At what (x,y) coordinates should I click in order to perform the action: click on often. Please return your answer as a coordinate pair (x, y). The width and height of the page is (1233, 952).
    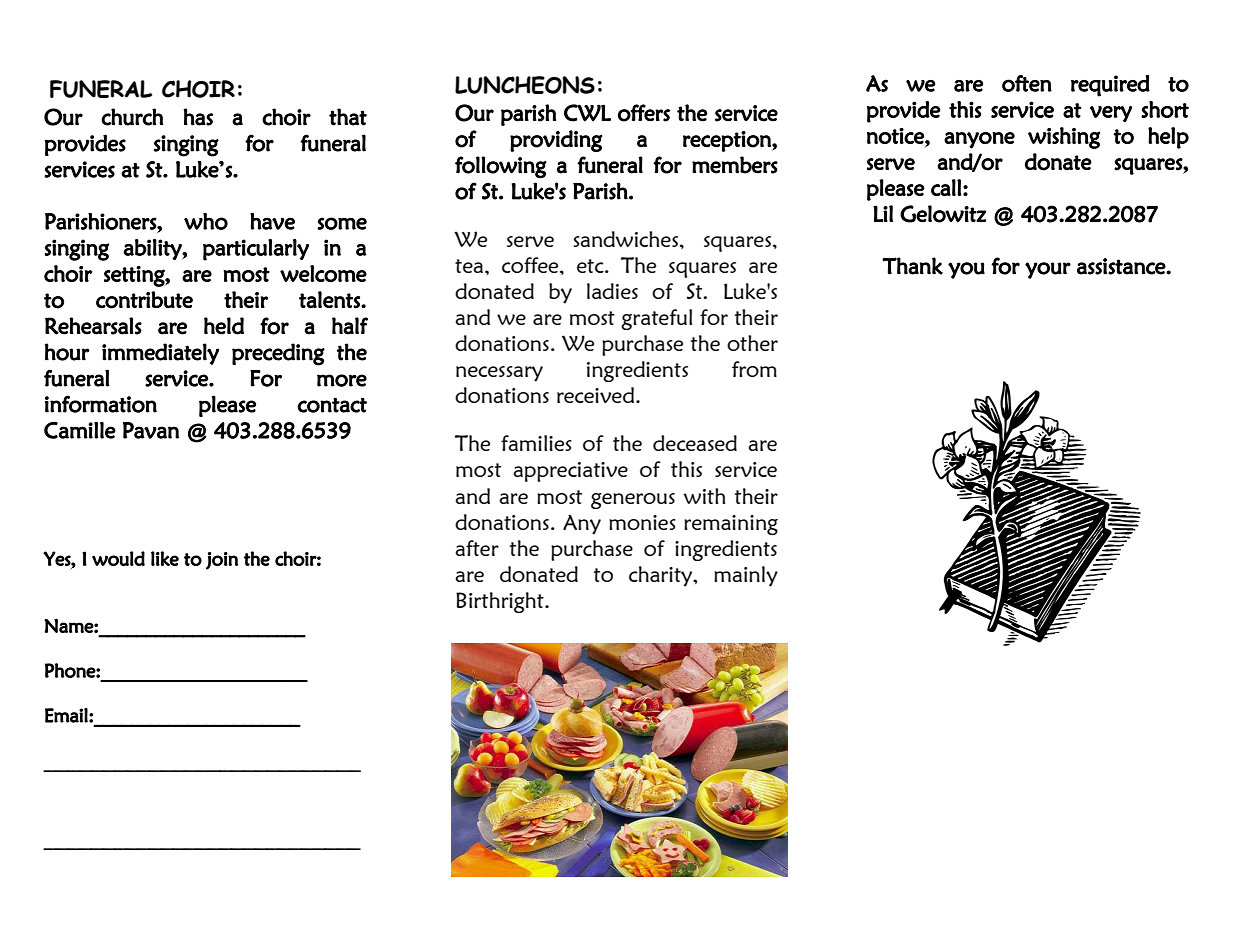
    Looking at the image, I should click on (1027, 83).
